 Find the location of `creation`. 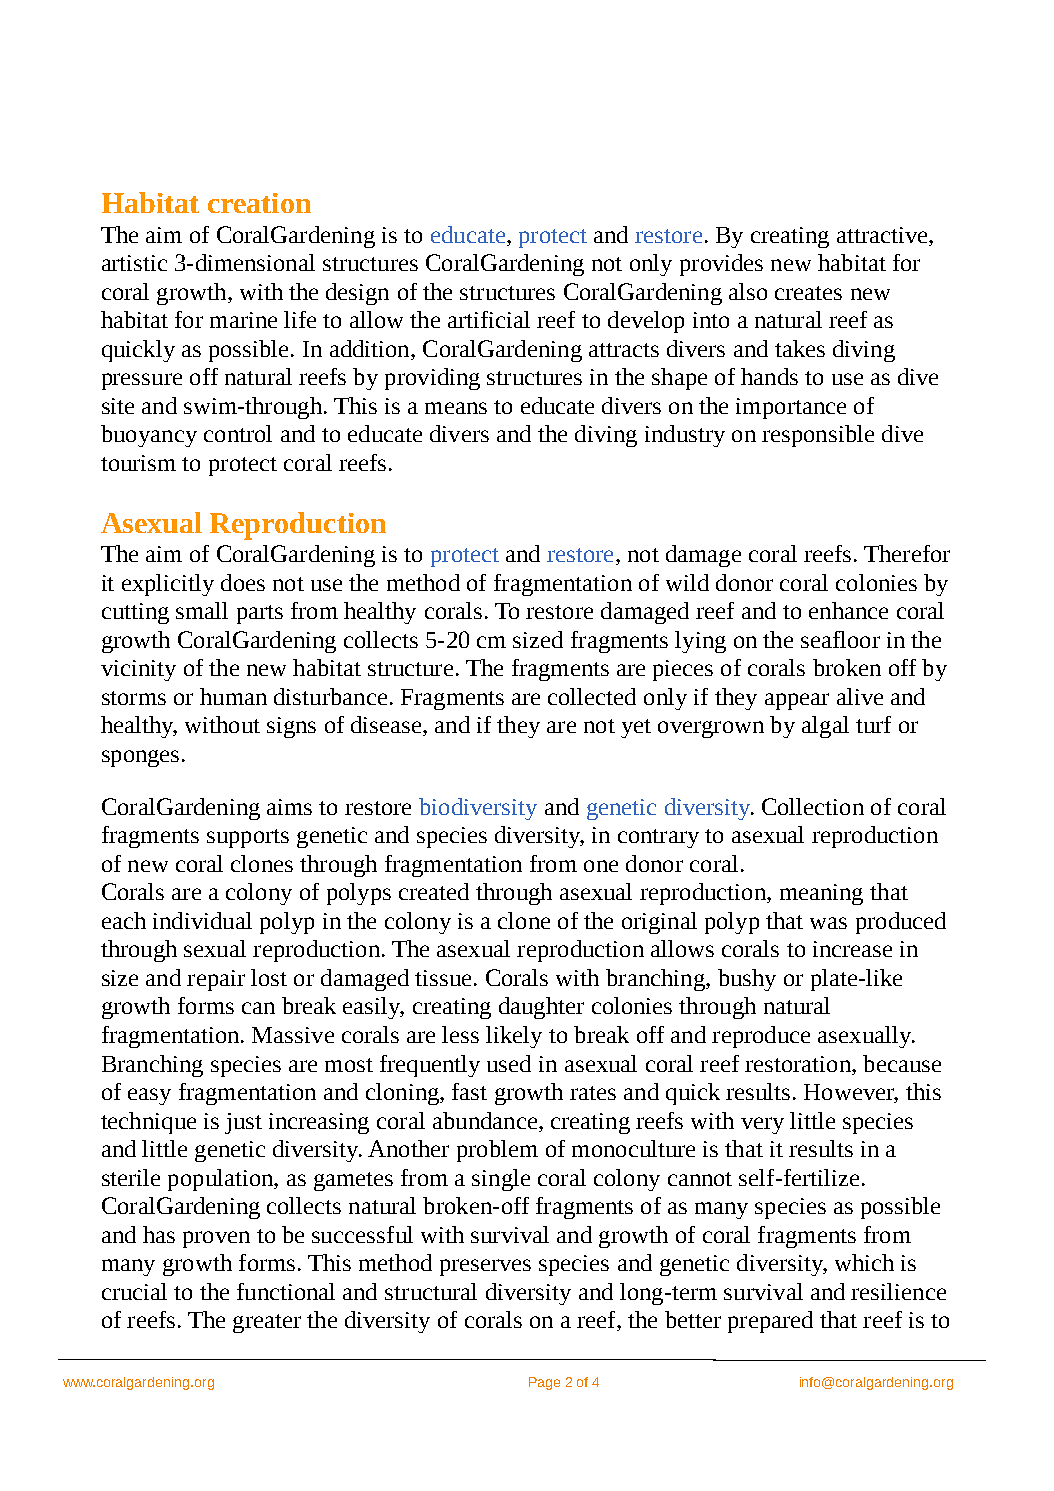

creation is located at coordinates (259, 203).
